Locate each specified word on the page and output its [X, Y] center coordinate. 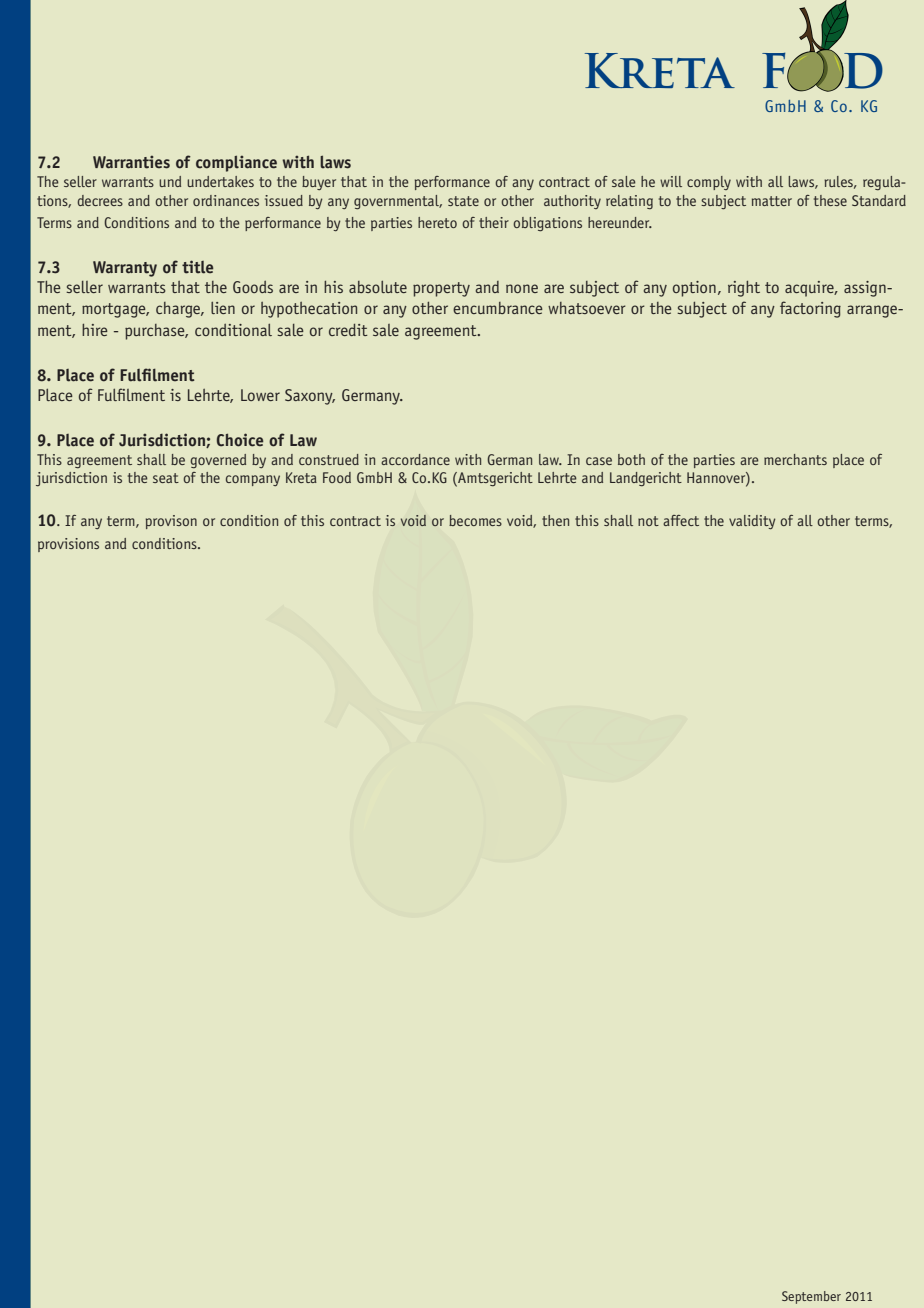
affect [681, 520]
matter [772, 201]
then [555, 520]
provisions [68, 545]
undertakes [220, 181]
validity [752, 522]
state [463, 201]
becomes [475, 520]
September [811, 1297]
